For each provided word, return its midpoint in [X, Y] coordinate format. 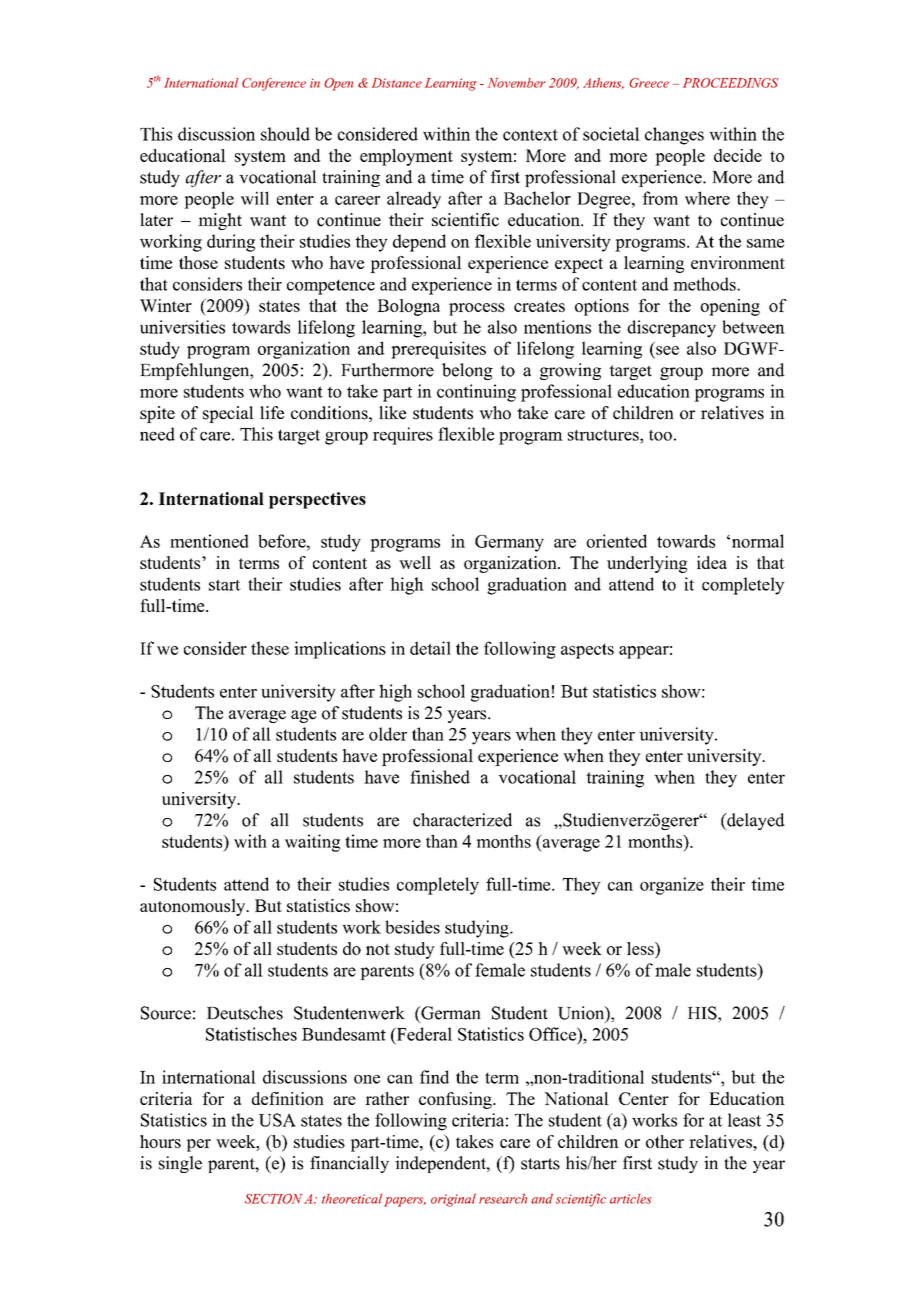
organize [672, 886]
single [180, 1164]
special [228, 414]
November [517, 83]
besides [412, 927]
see [667, 350]
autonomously [194, 907]
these [270, 648]
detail [430, 648]
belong [467, 371]
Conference [274, 84]
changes [674, 136]
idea [712, 562]
